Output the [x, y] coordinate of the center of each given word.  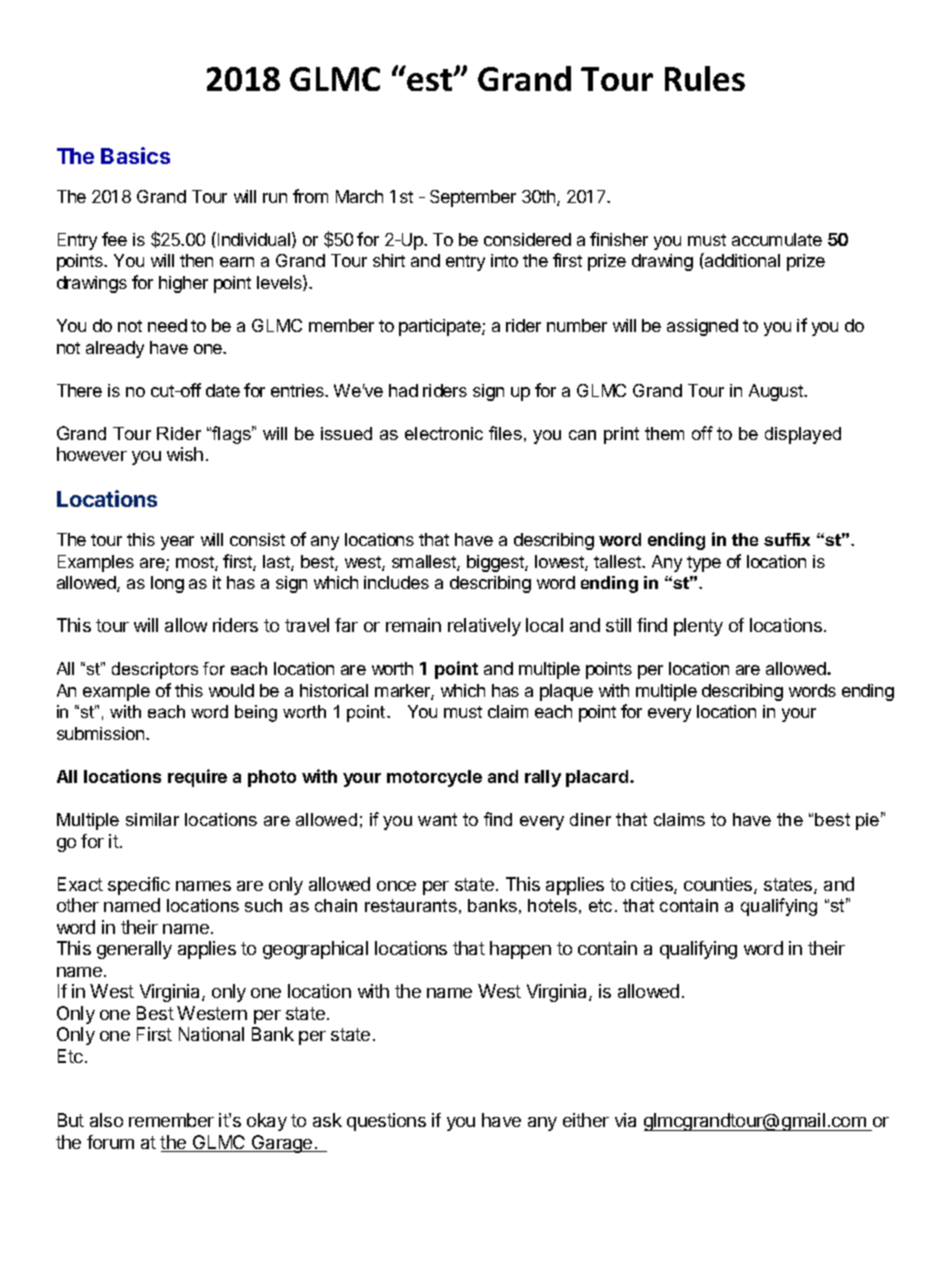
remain [413, 625]
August [777, 392]
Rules [705, 78]
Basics [135, 155]
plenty [698, 627]
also [106, 1120]
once [396, 886]
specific [139, 886]
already [115, 349]
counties [719, 885]
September [473, 198]
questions [386, 1122]
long [167, 584]
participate [441, 327]
